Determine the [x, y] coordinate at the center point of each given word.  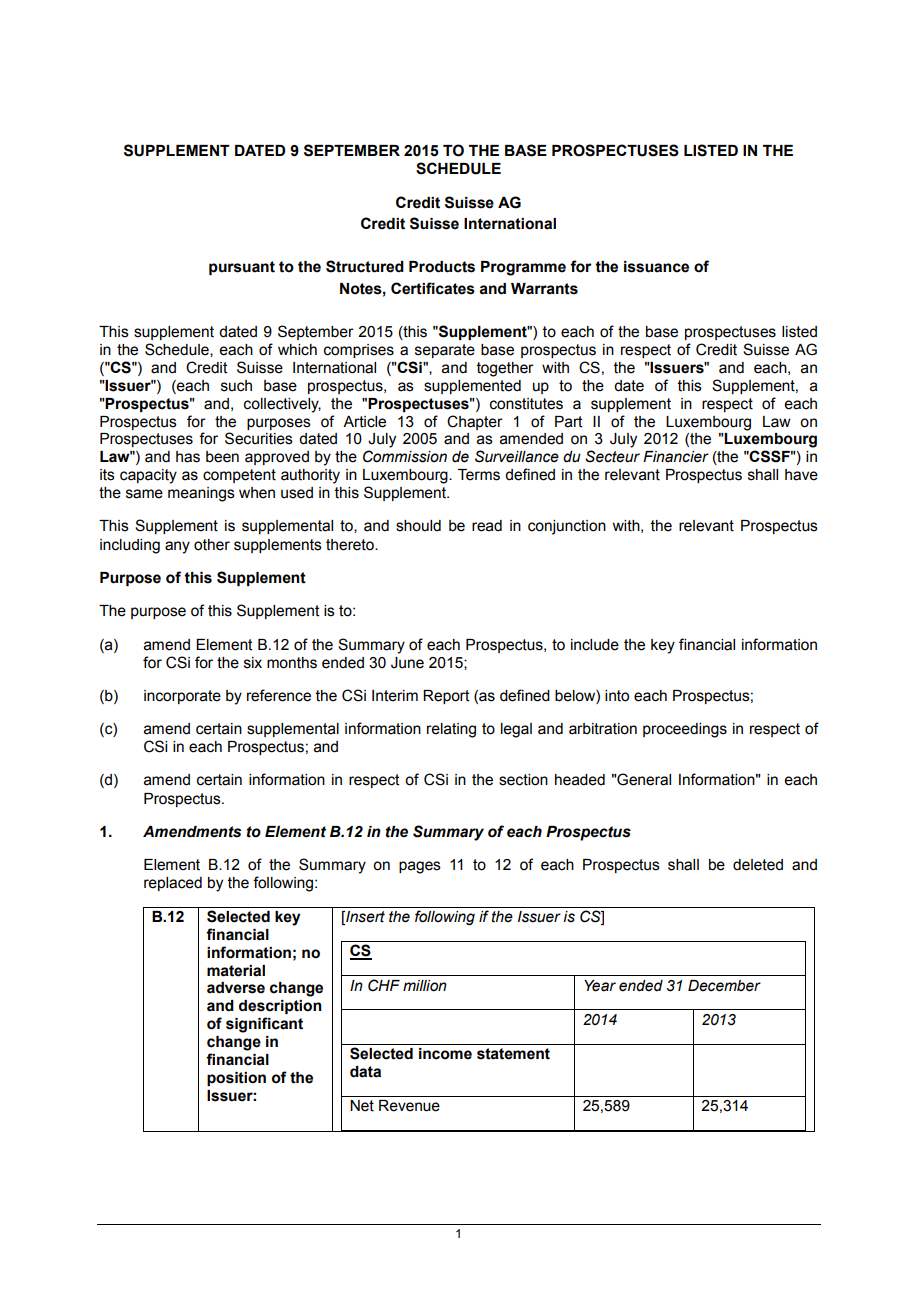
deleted [758, 865]
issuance [656, 267]
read [487, 526]
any [177, 547]
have [801, 475]
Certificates [433, 288]
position [236, 1079]
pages [420, 867]
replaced [173, 884]
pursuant [242, 268]
